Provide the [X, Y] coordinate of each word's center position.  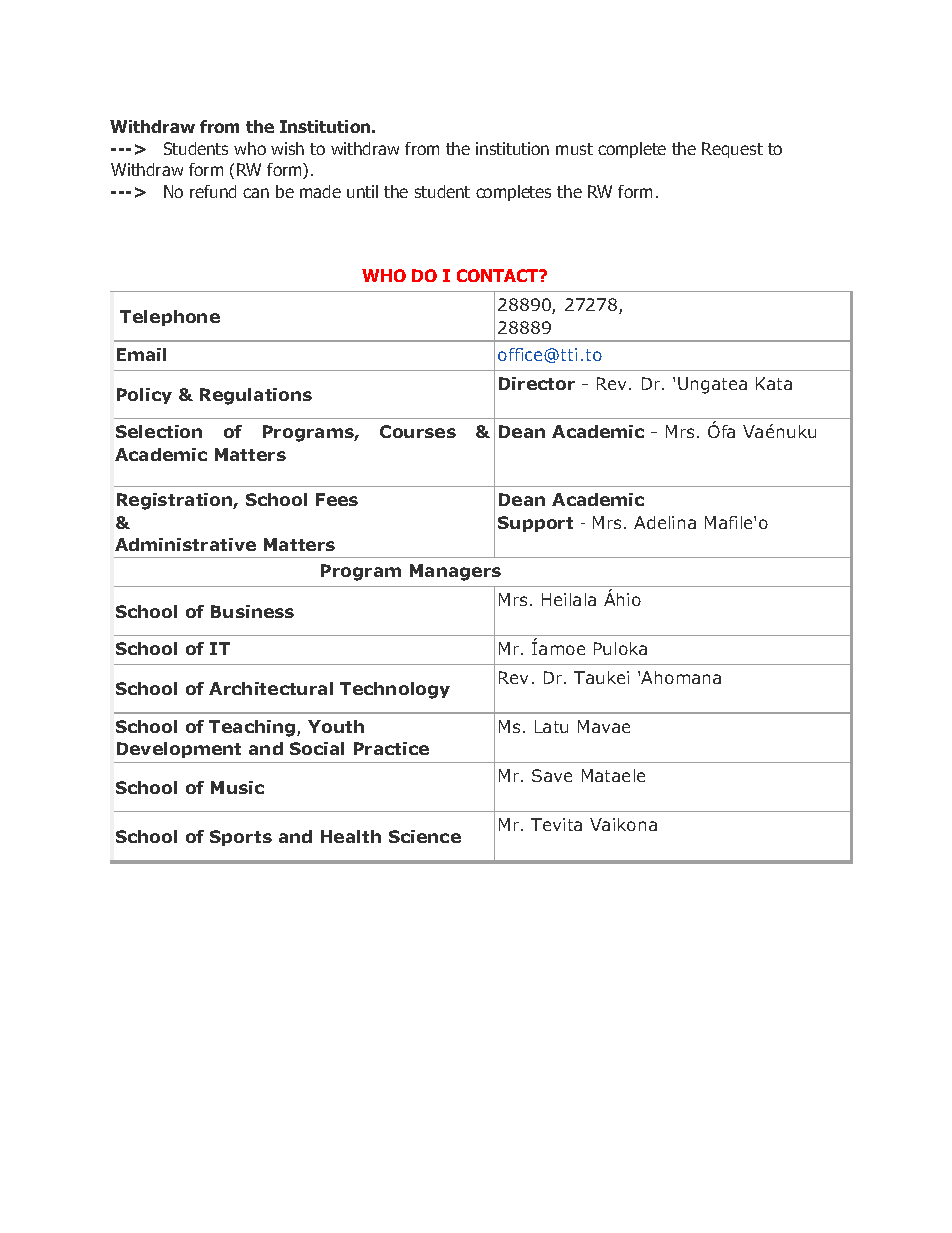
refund [213, 191]
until [362, 191]
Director [537, 383]
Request [732, 150]
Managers [455, 572]
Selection [159, 431]
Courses [418, 431]
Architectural [271, 688]
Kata [774, 383]
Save [552, 775]
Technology [395, 690]
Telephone [170, 318]
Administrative [185, 544]
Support [535, 524]
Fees [337, 499]
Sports [241, 838]
